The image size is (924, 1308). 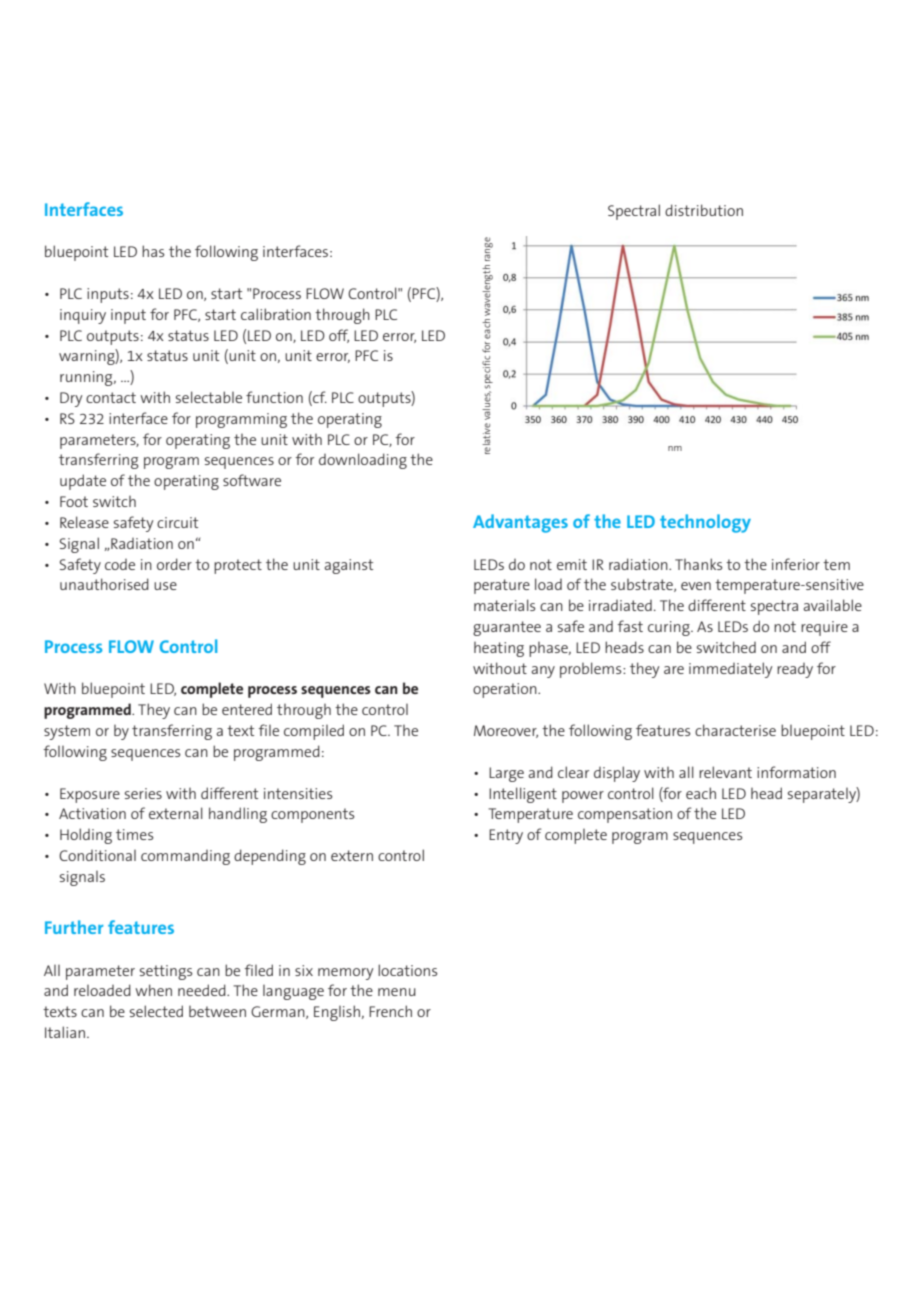 I want to click on curing, so click(x=670, y=628).
